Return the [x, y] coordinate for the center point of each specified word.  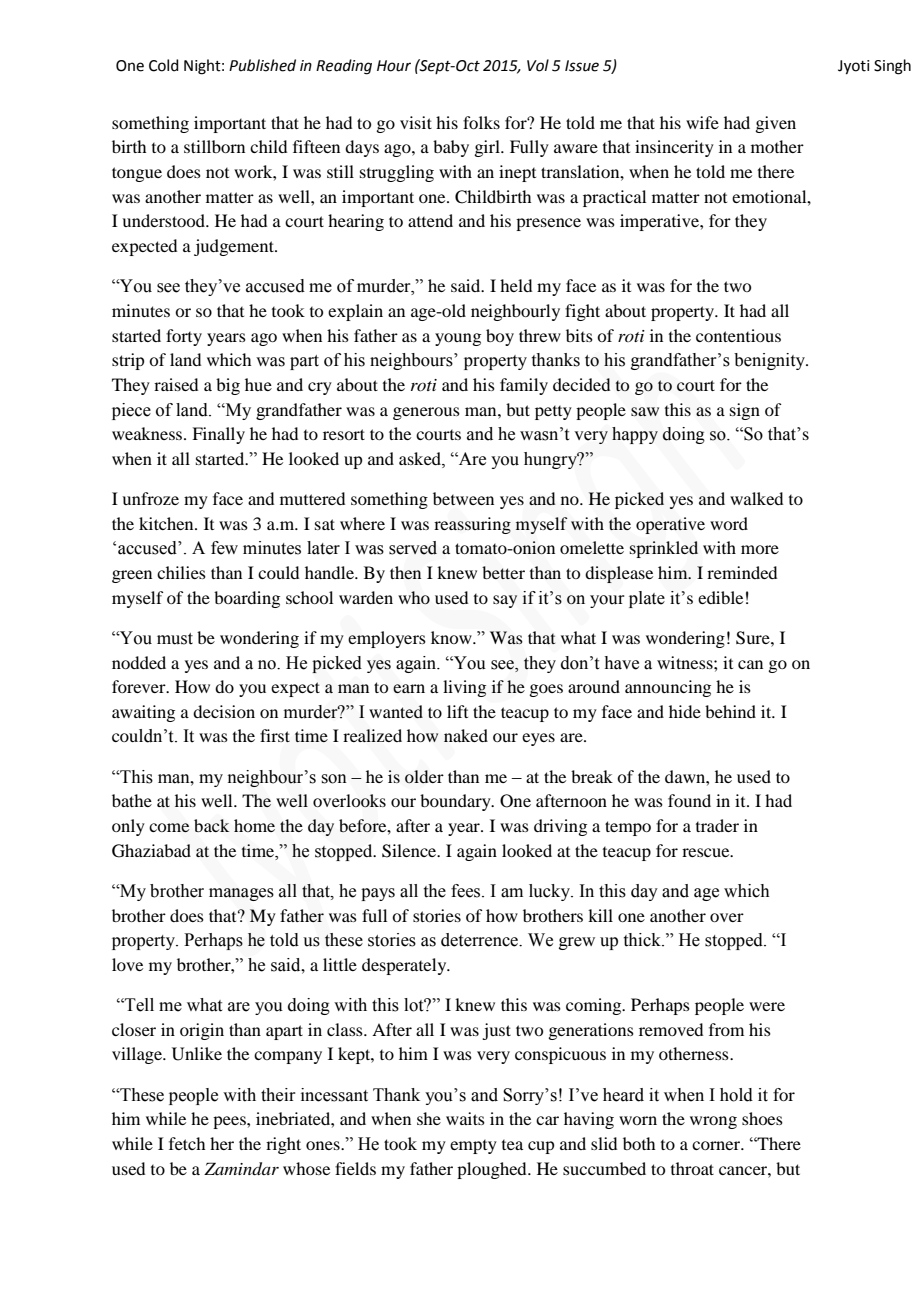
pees [230, 1122]
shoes [762, 1118]
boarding [247, 599]
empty [473, 1147]
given [775, 124]
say [505, 601]
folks [481, 122]
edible [720, 597]
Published [262, 65]
